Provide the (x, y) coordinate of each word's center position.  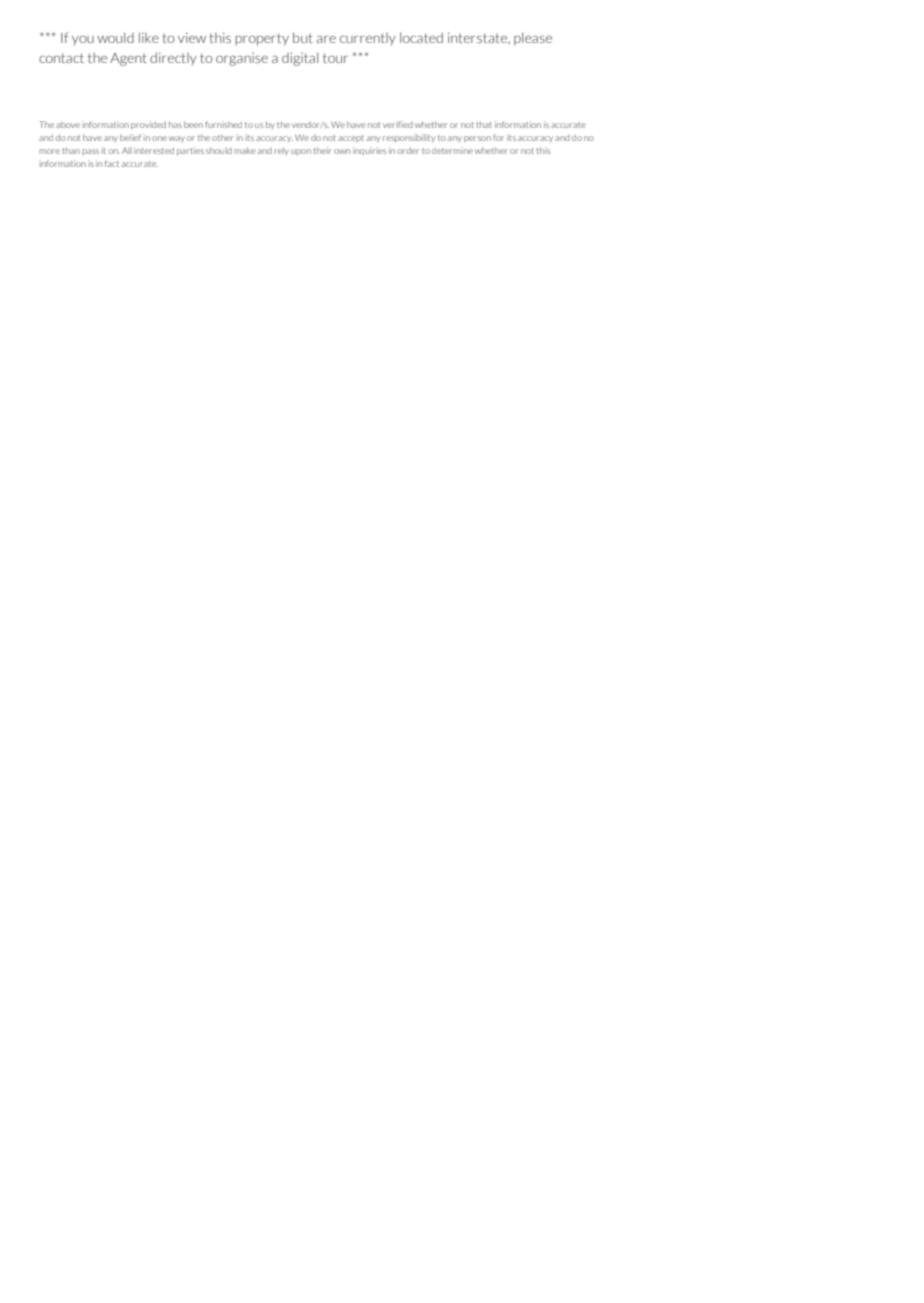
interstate (479, 38)
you (83, 40)
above (68, 124)
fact (112, 163)
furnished (223, 124)
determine (452, 150)
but (303, 37)
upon (301, 152)
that (484, 124)
